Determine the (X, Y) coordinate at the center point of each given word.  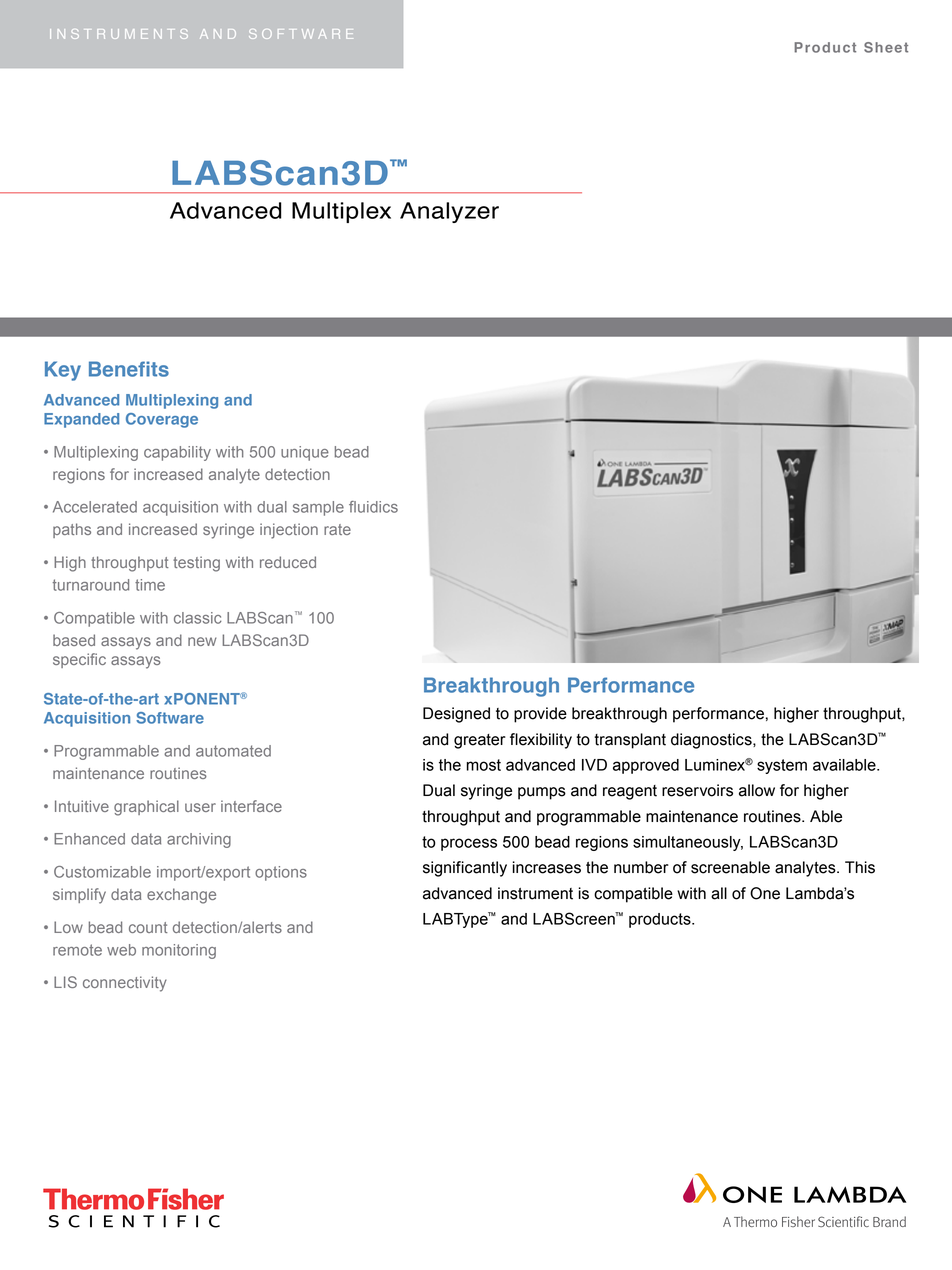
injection (289, 531)
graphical (146, 808)
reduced (288, 562)
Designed (456, 715)
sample (318, 508)
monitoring (179, 951)
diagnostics (712, 741)
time (150, 585)
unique (305, 453)
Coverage (162, 420)
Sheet (886, 47)
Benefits (129, 369)
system (782, 766)
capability (177, 453)
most (483, 765)
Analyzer (449, 212)
